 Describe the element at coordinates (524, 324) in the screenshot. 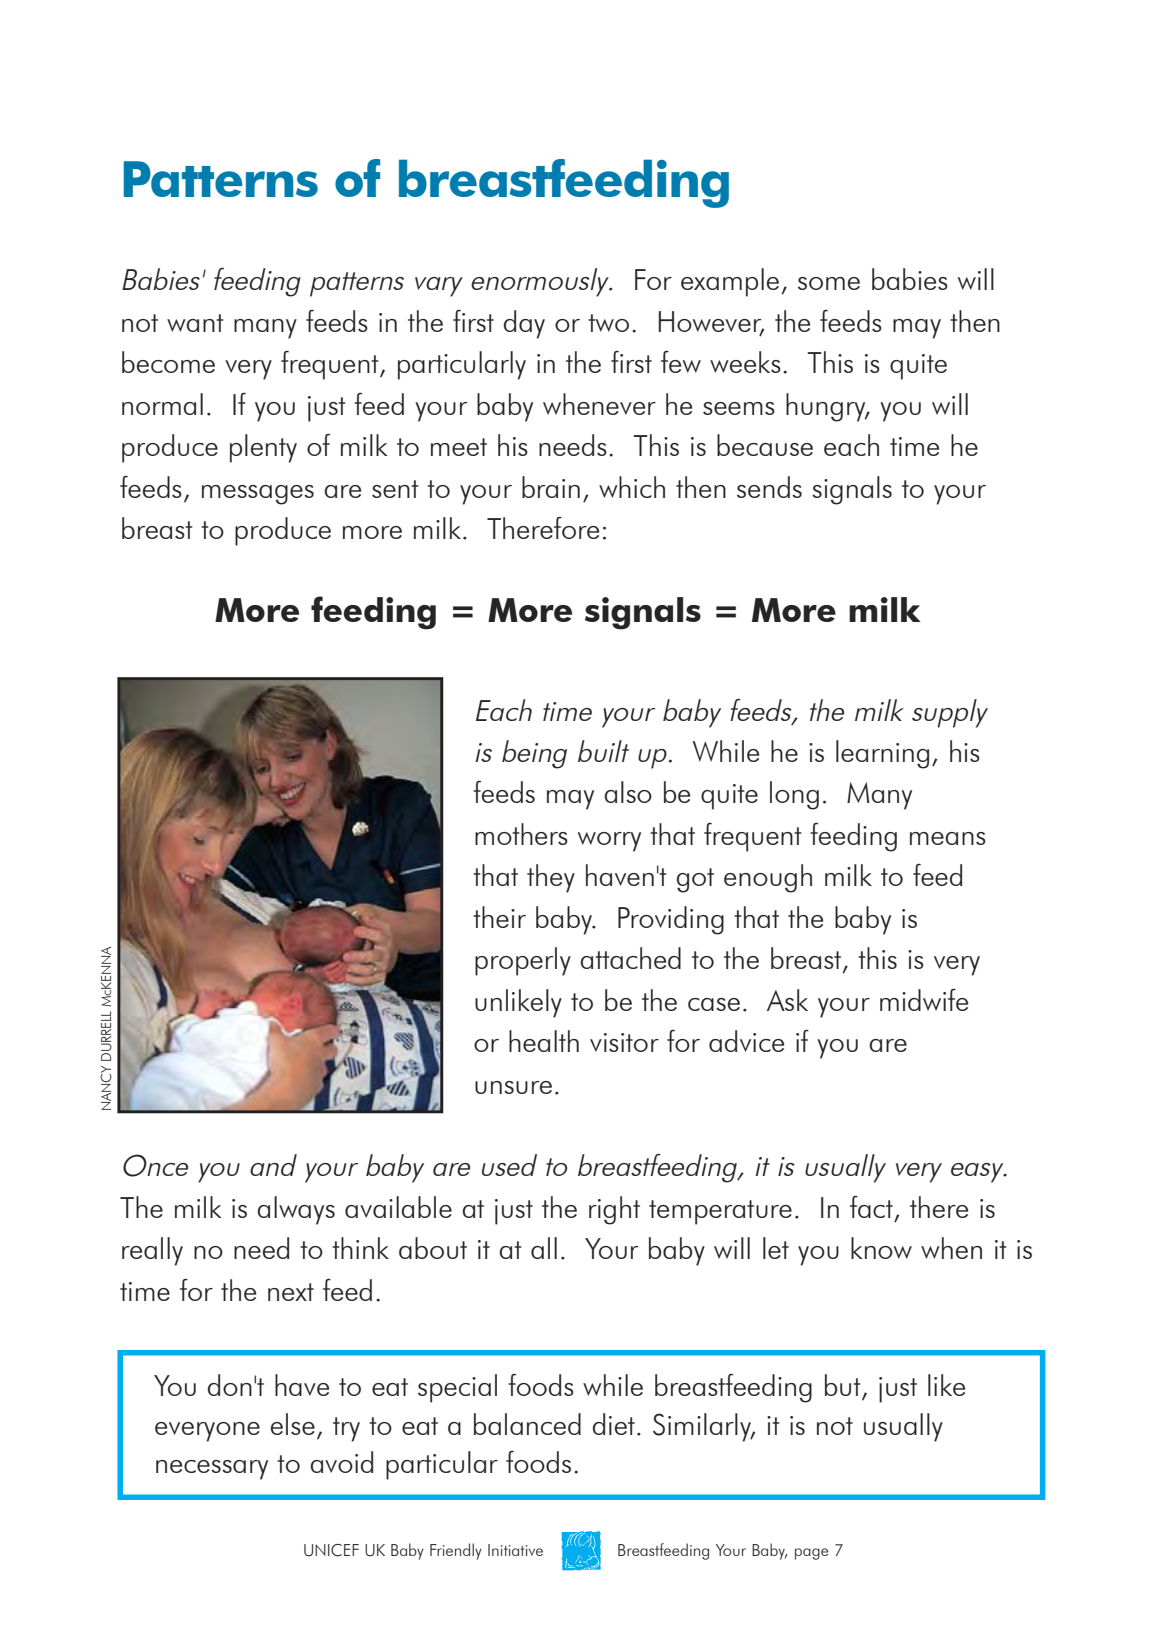

I see `day` at that location.
